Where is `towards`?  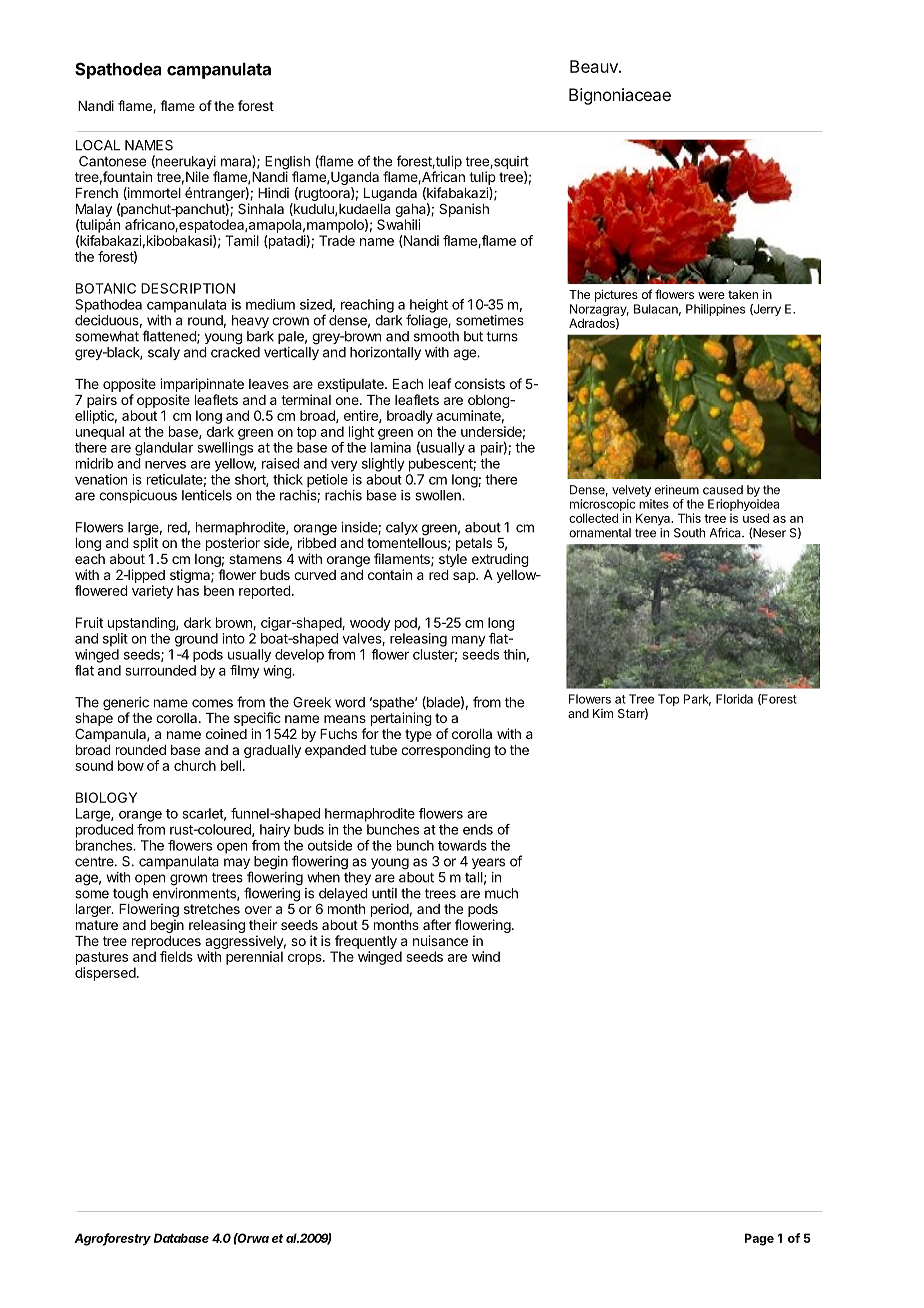 towards is located at coordinates (462, 845).
